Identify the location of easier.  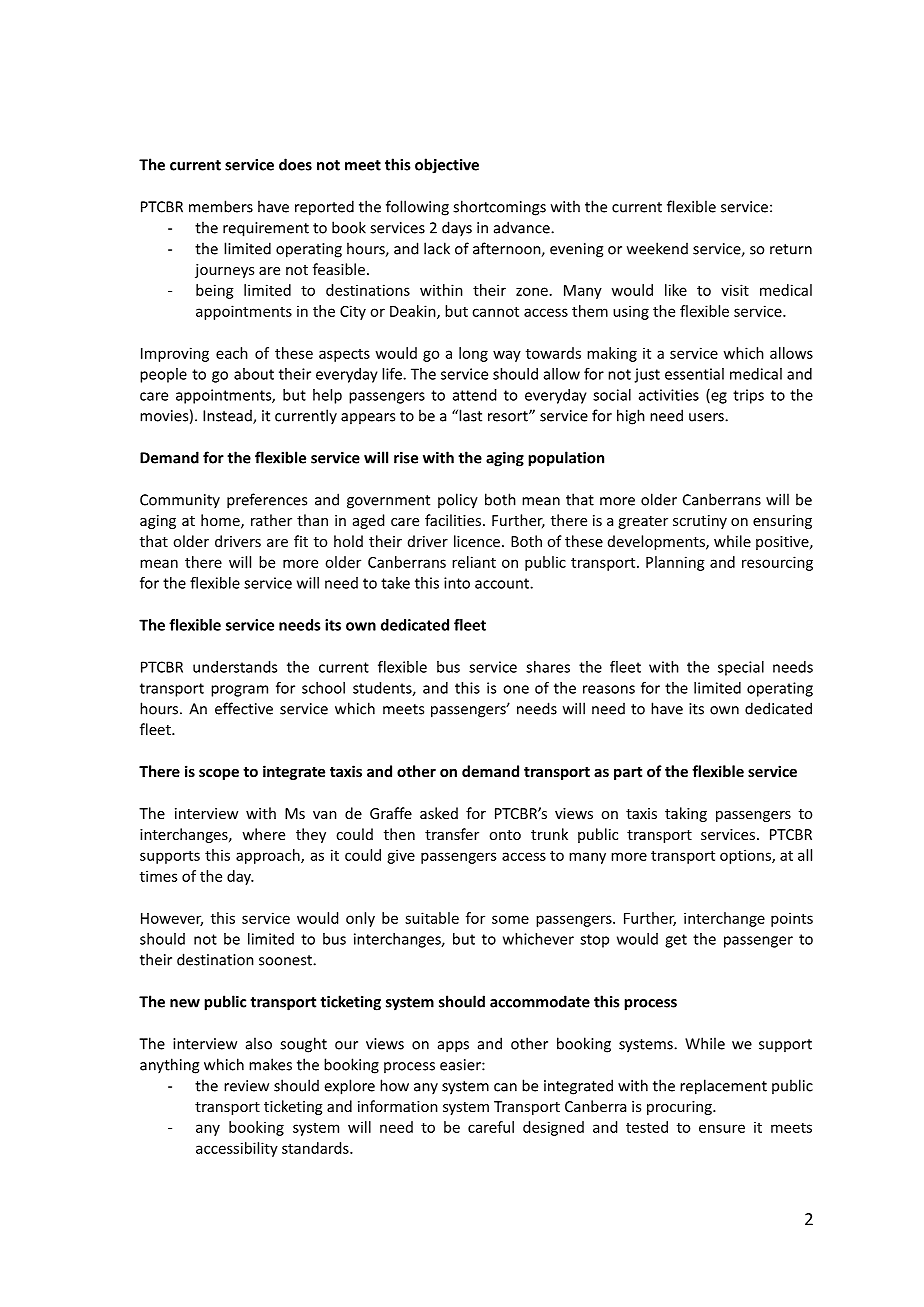
(461, 1065).
